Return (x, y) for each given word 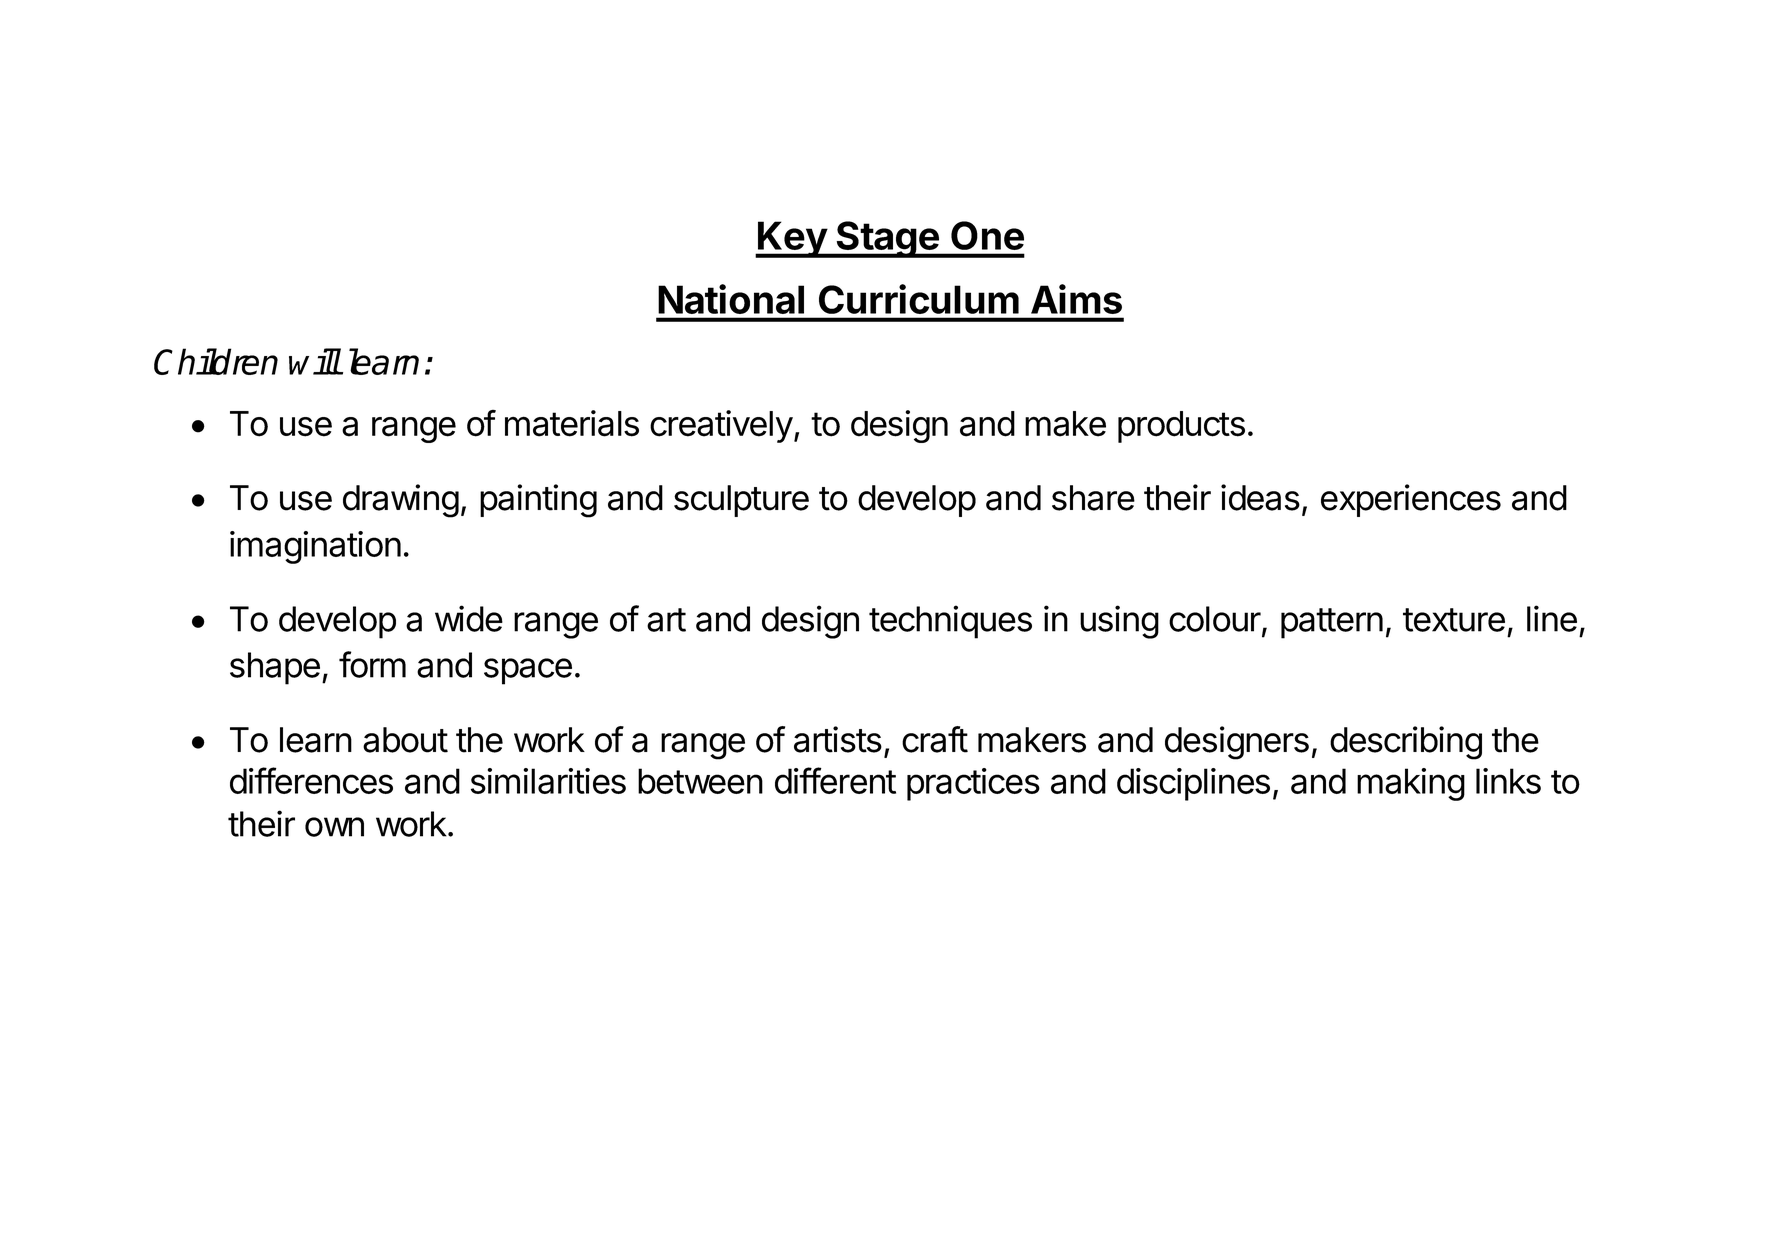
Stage (887, 239)
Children (216, 361)
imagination (315, 547)
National (731, 299)
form (372, 664)
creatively (721, 426)
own (334, 827)
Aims (1076, 299)
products (1181, 427)
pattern (1332, 623)
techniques (950, 622)
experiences (1411, 500)
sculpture (741, 501)
